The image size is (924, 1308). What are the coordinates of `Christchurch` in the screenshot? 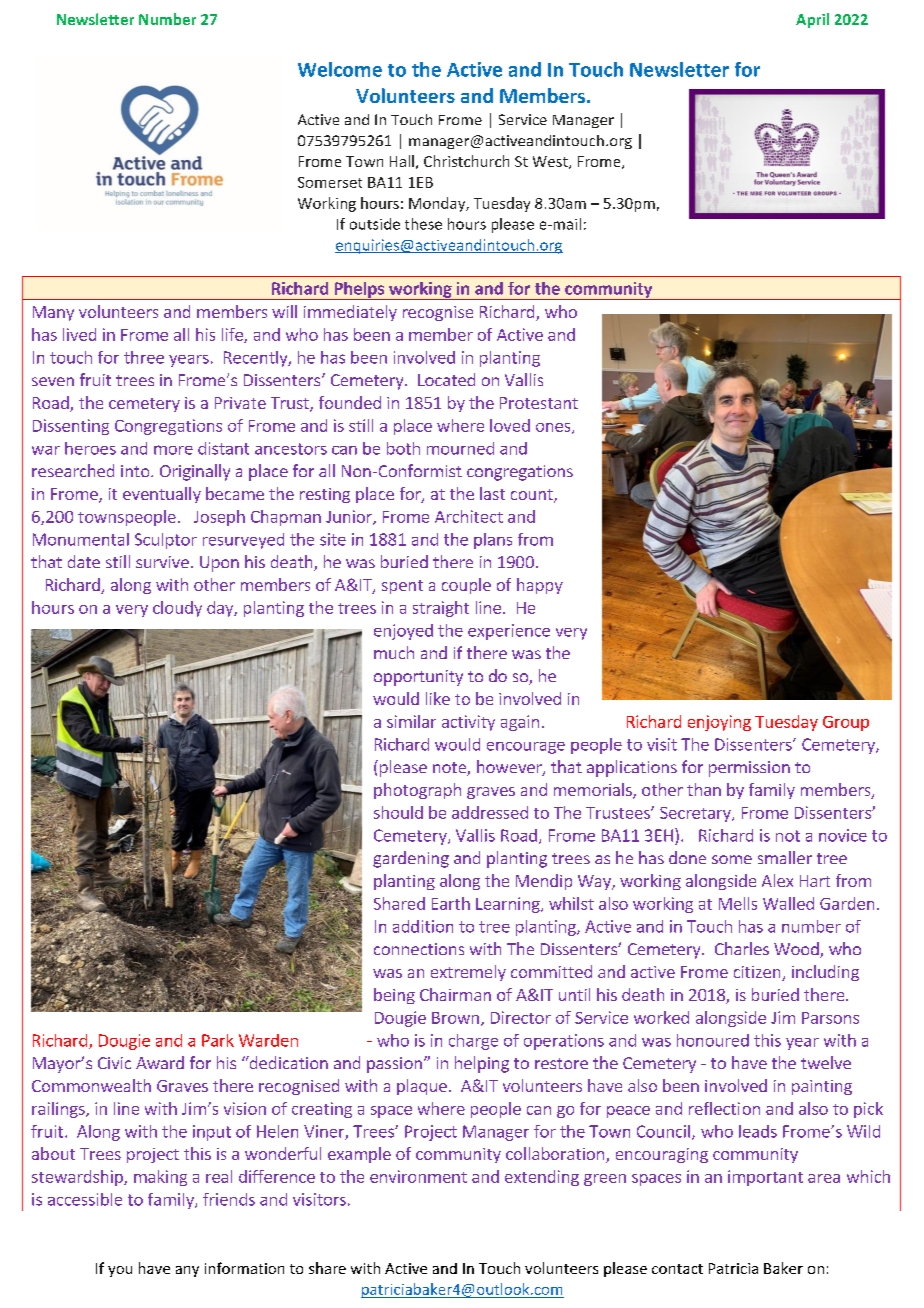 It's located at (466, 161).
